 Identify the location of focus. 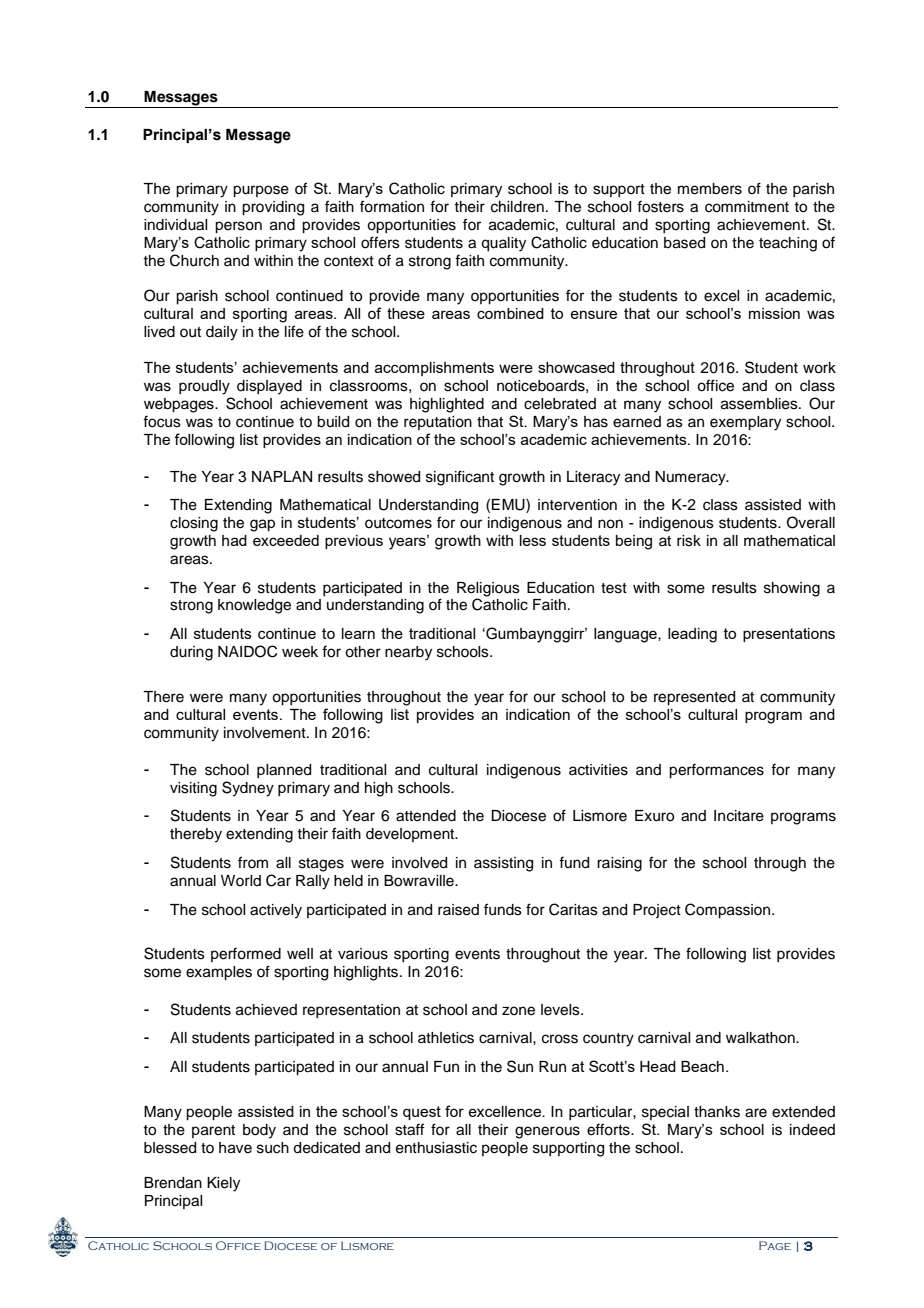
(162, 421).
